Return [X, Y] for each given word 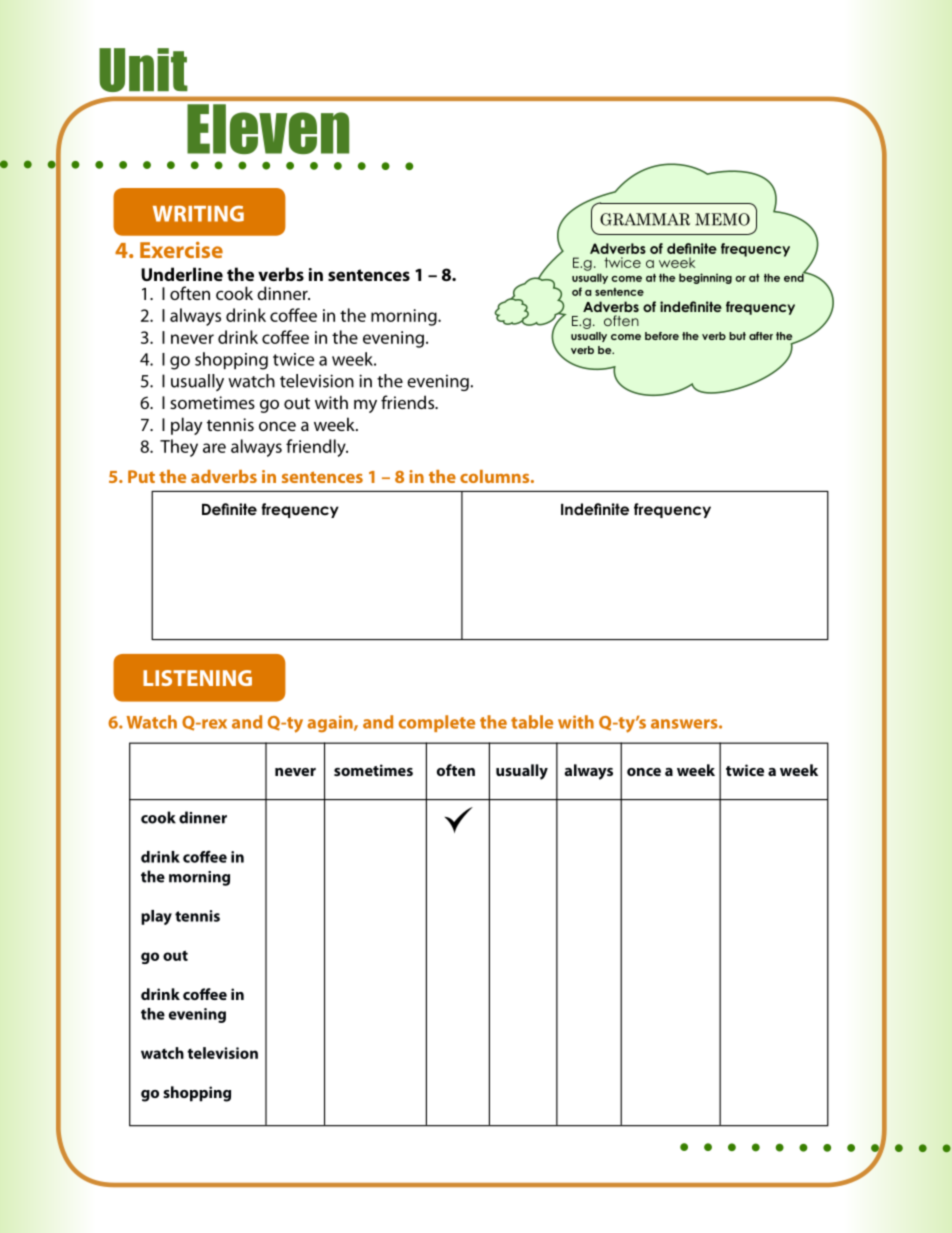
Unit [143, 70]
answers [685, 724]
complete [437, 723]
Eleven [268, 129]
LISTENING [197, 678]
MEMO [722, 219]
